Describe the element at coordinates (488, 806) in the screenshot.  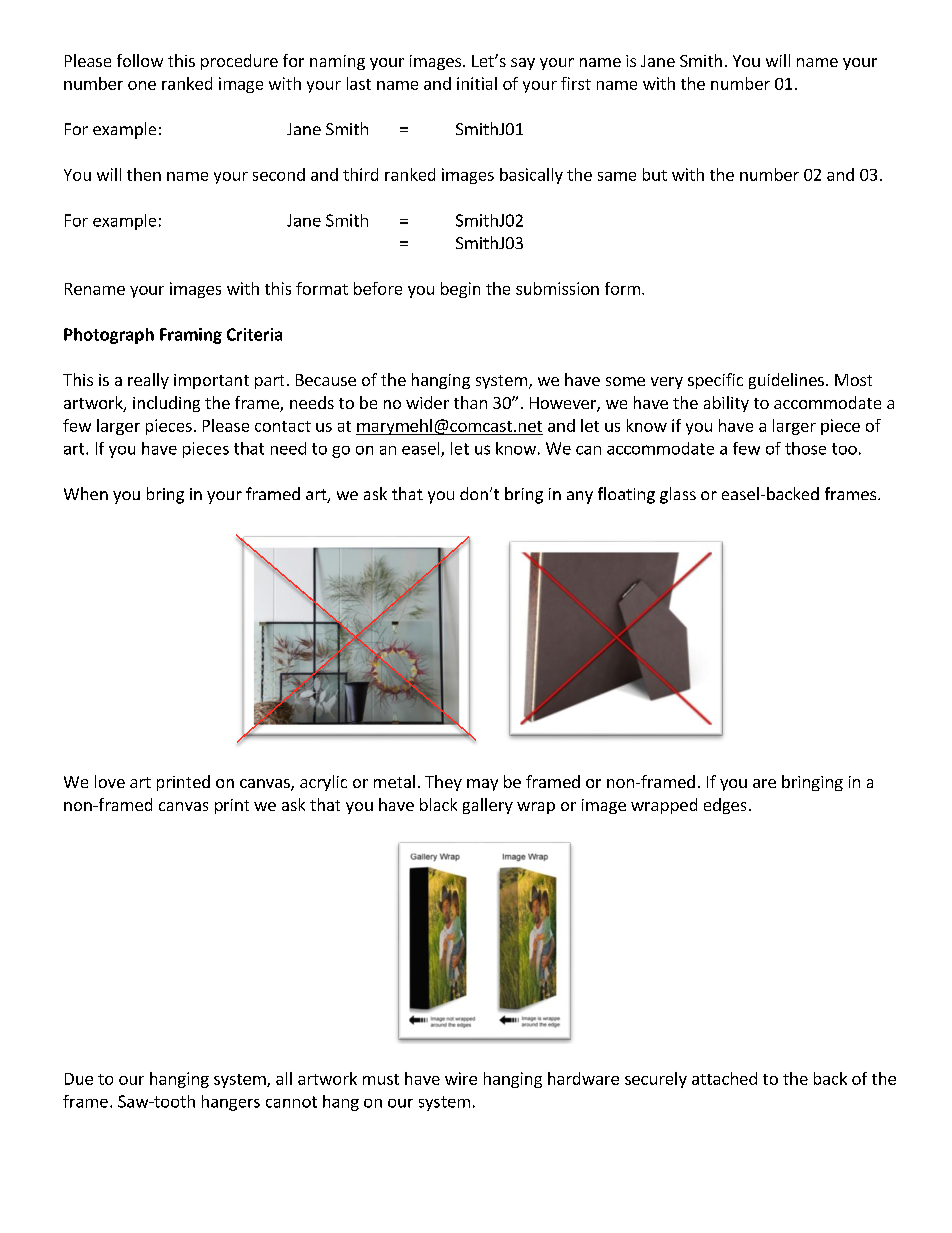
I see `gallery` at that location.
